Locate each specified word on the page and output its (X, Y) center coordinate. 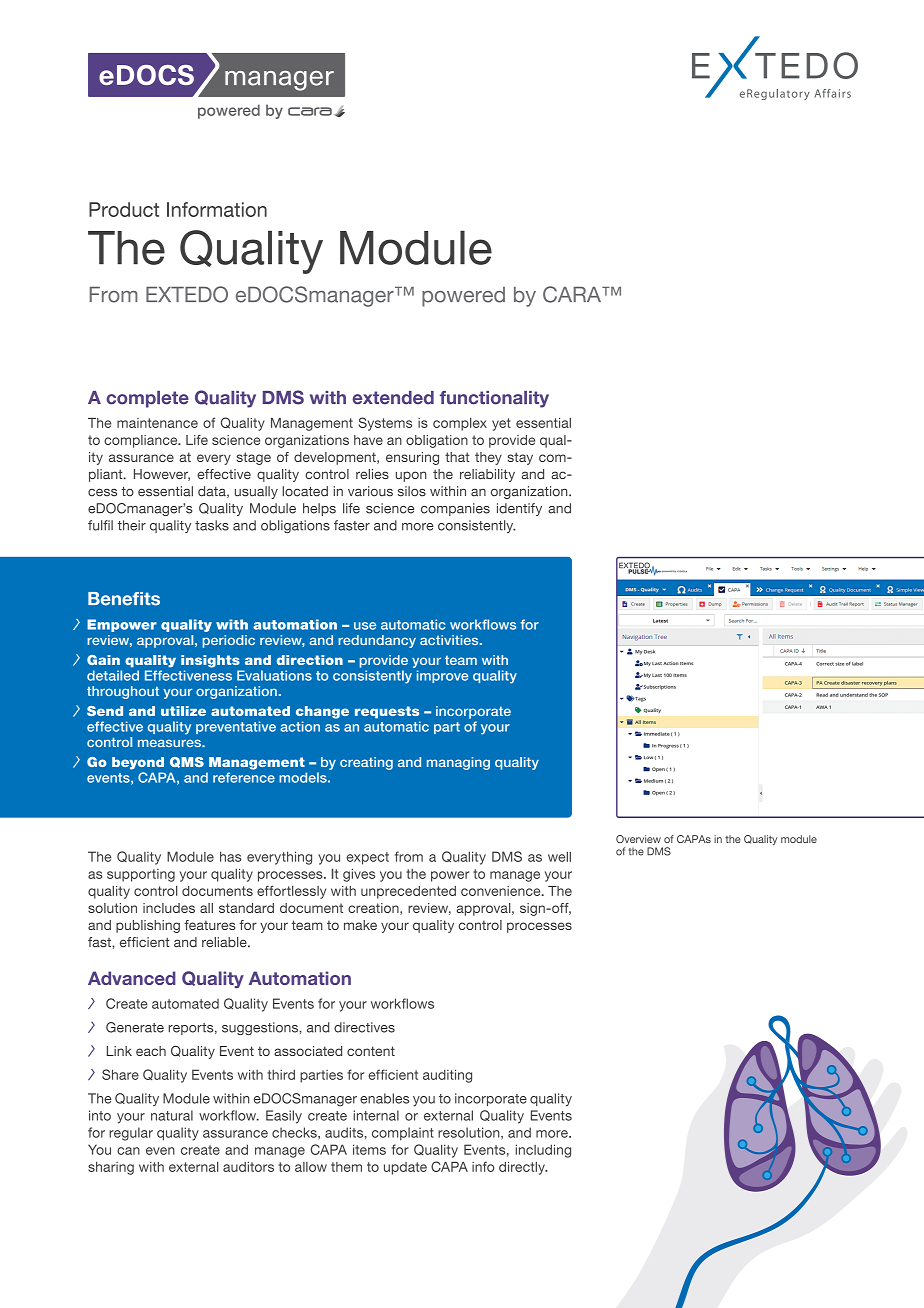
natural (172, 1115)
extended (393, 398)
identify (519, 509)
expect (368, 858)
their (132, 525)
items (369, 1149)
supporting (141, 875)
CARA (573, 294)
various (370, 491)
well (559, 857)
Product (124, 209)
